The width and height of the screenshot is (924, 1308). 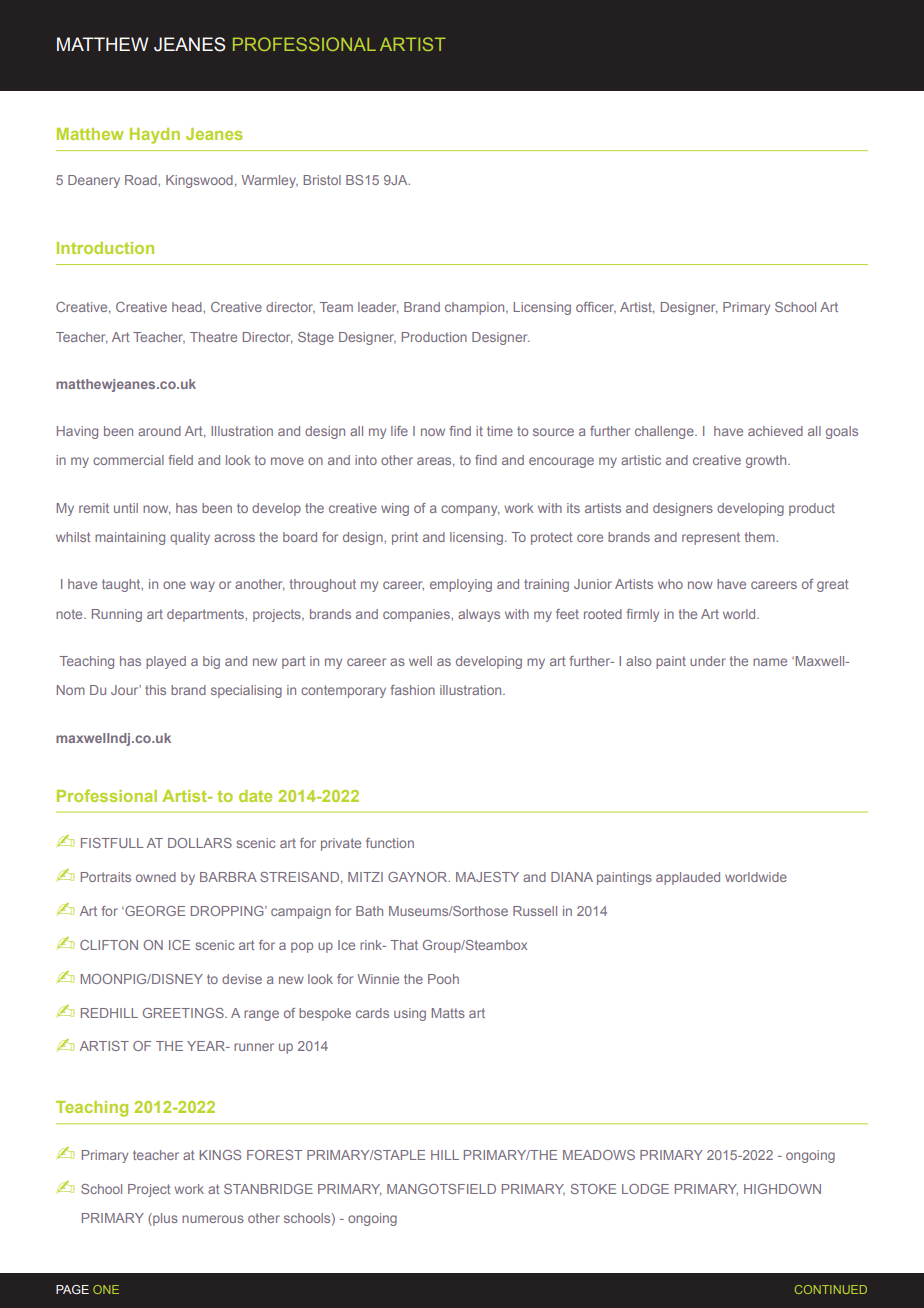 I want to click on officer, so click(x=596, y=308).
